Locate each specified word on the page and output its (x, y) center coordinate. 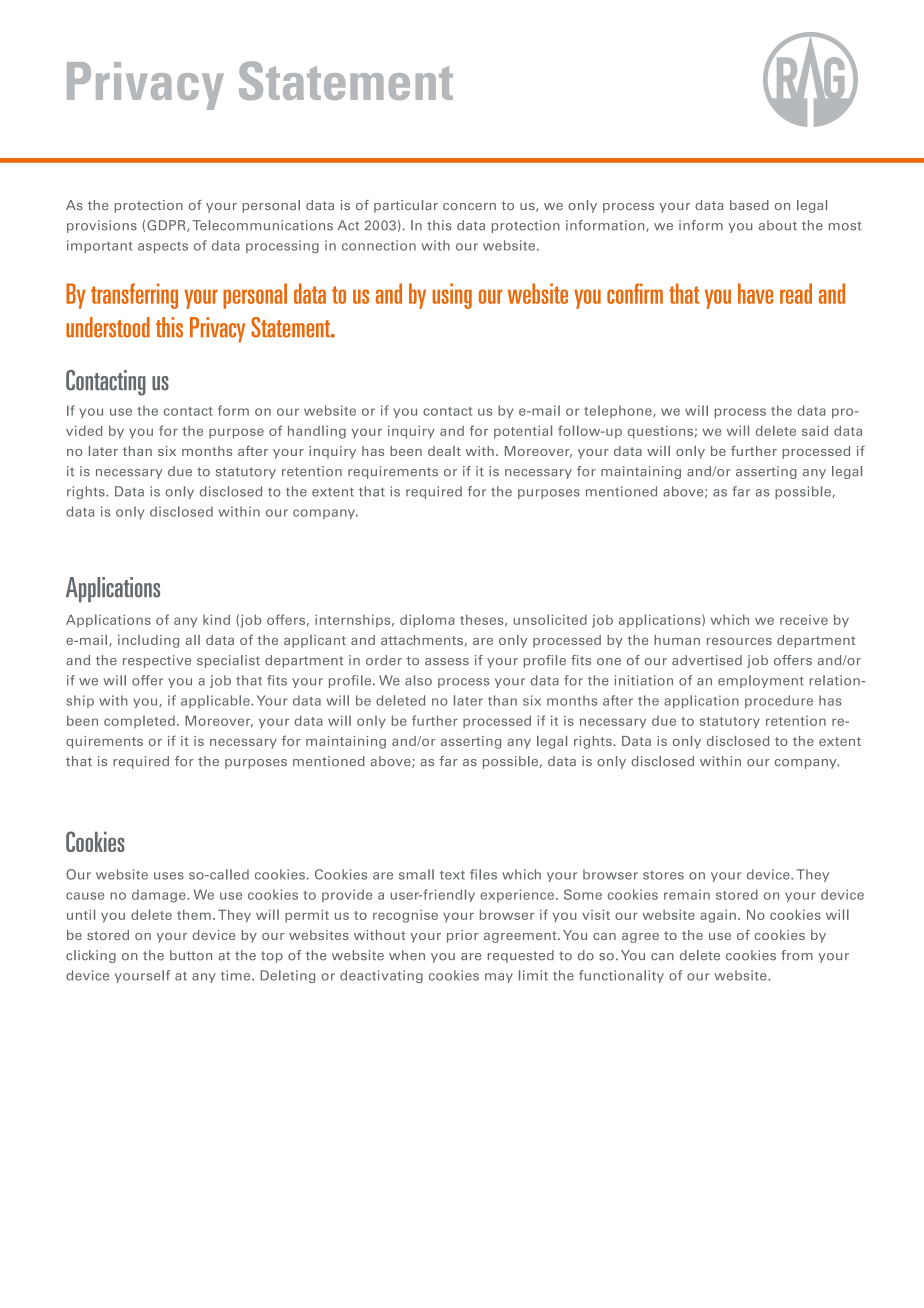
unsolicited (550, 619)
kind (216, 620)
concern (469, 206)
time (237, 975)
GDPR (167, 226)
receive (804, 620)
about (778, 225)
